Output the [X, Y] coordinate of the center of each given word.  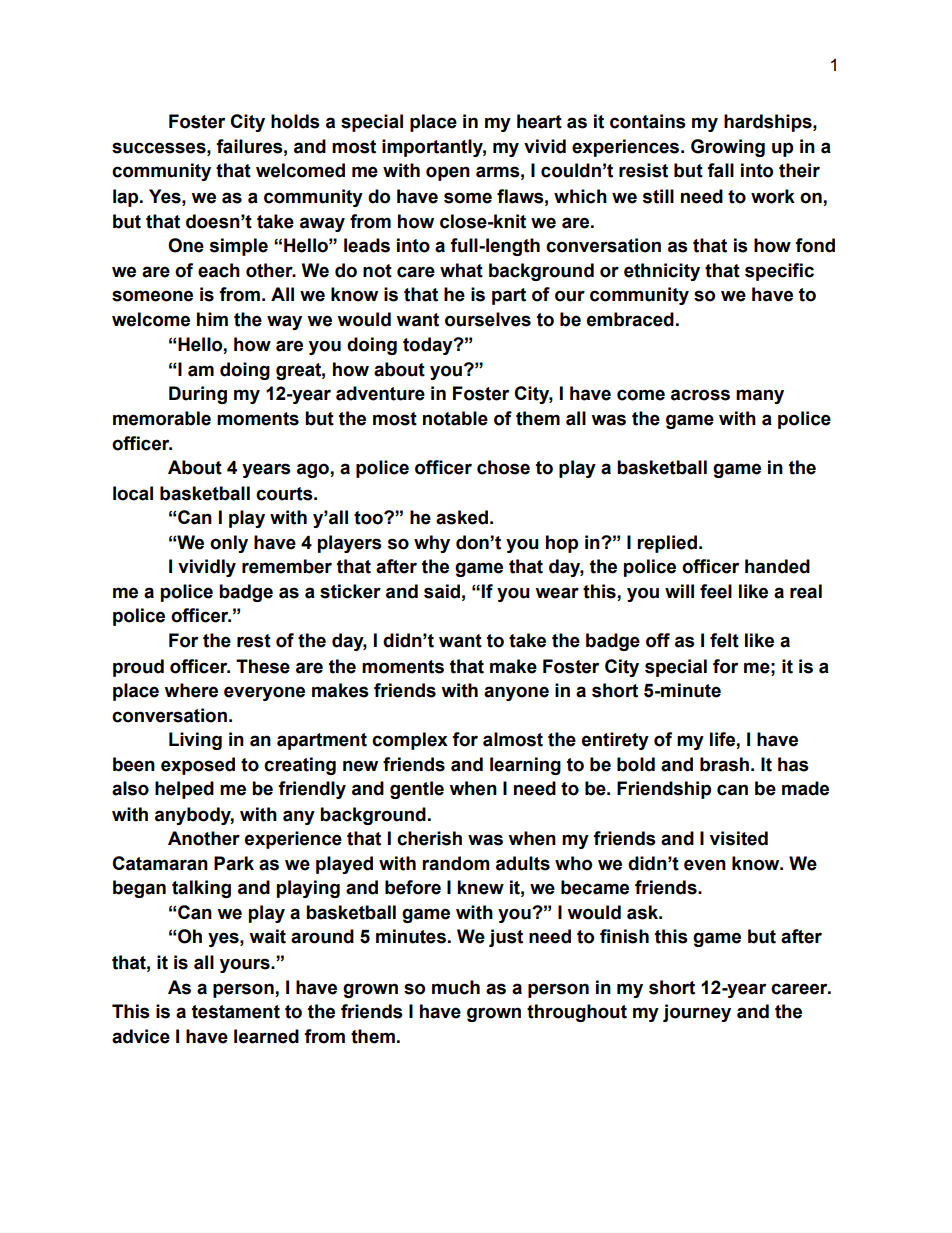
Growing [728, 148]
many [760, 396]
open [448, 173]
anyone [516, 693]
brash [724, 764]
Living [195, 741]
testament [236, 1012]
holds [295, 121]
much [456, 987]
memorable [162, 418]
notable [455, 418]
